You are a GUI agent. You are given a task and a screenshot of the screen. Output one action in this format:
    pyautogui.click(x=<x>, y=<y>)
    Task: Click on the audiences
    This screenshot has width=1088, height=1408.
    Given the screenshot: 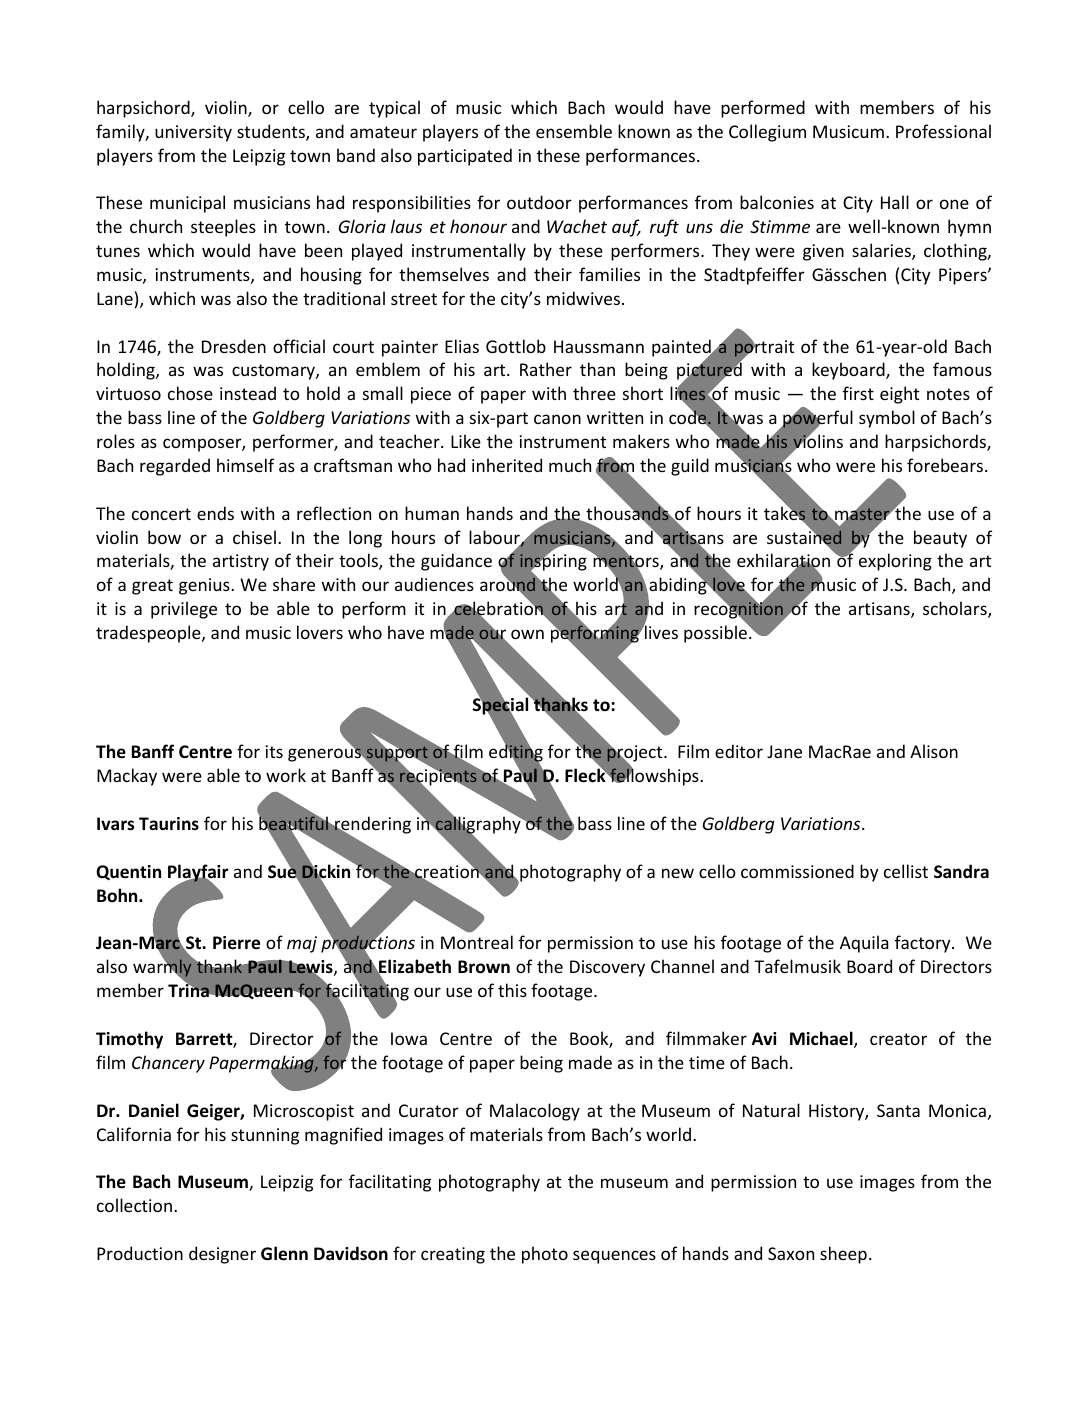 What is the action you would take?
    pyautogui.click(x=434, y=584)
